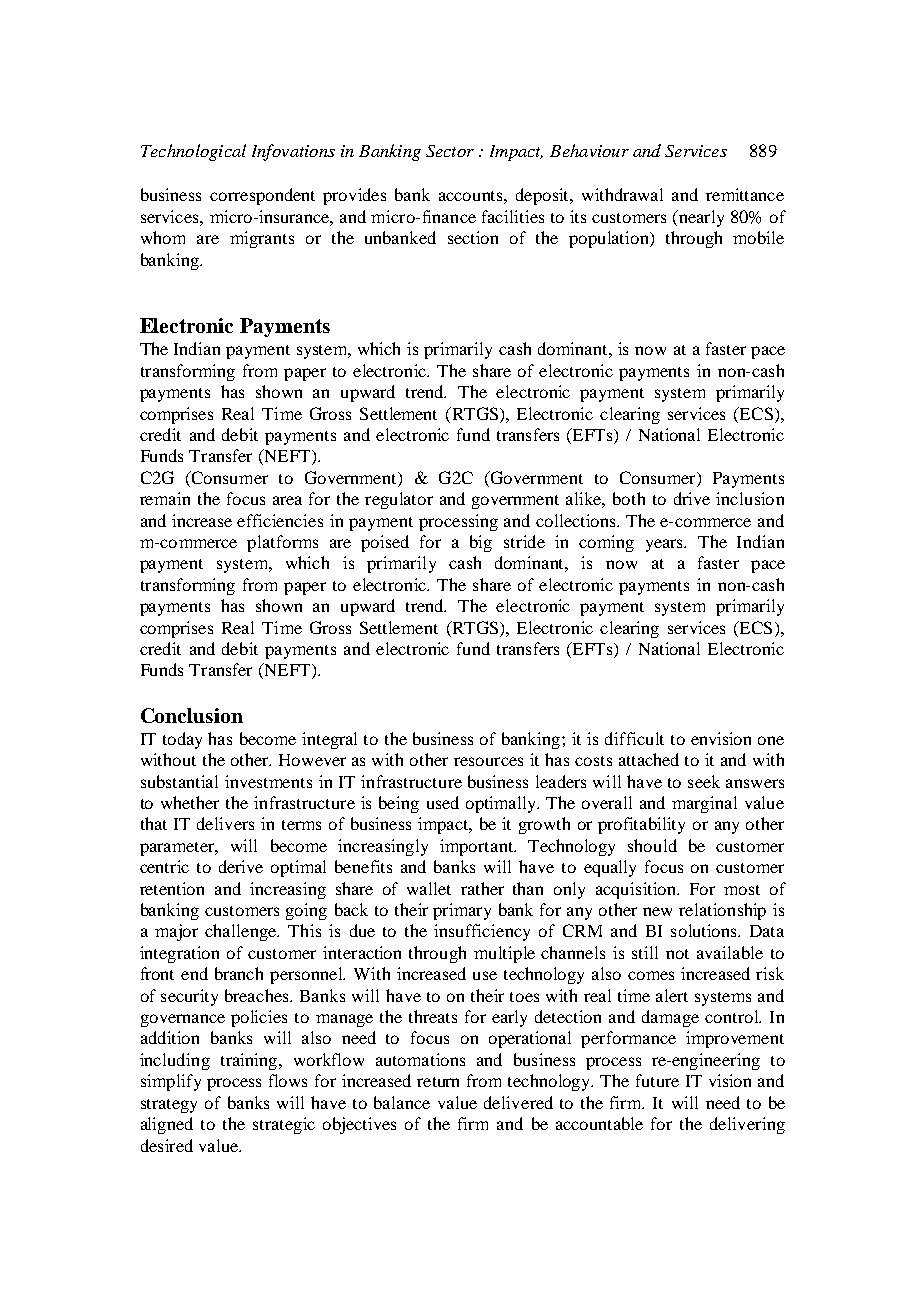  What do you see at coordinates (192, 715) in the screenshot?
I see `Conclusion` at bounding box center [192, 715].
